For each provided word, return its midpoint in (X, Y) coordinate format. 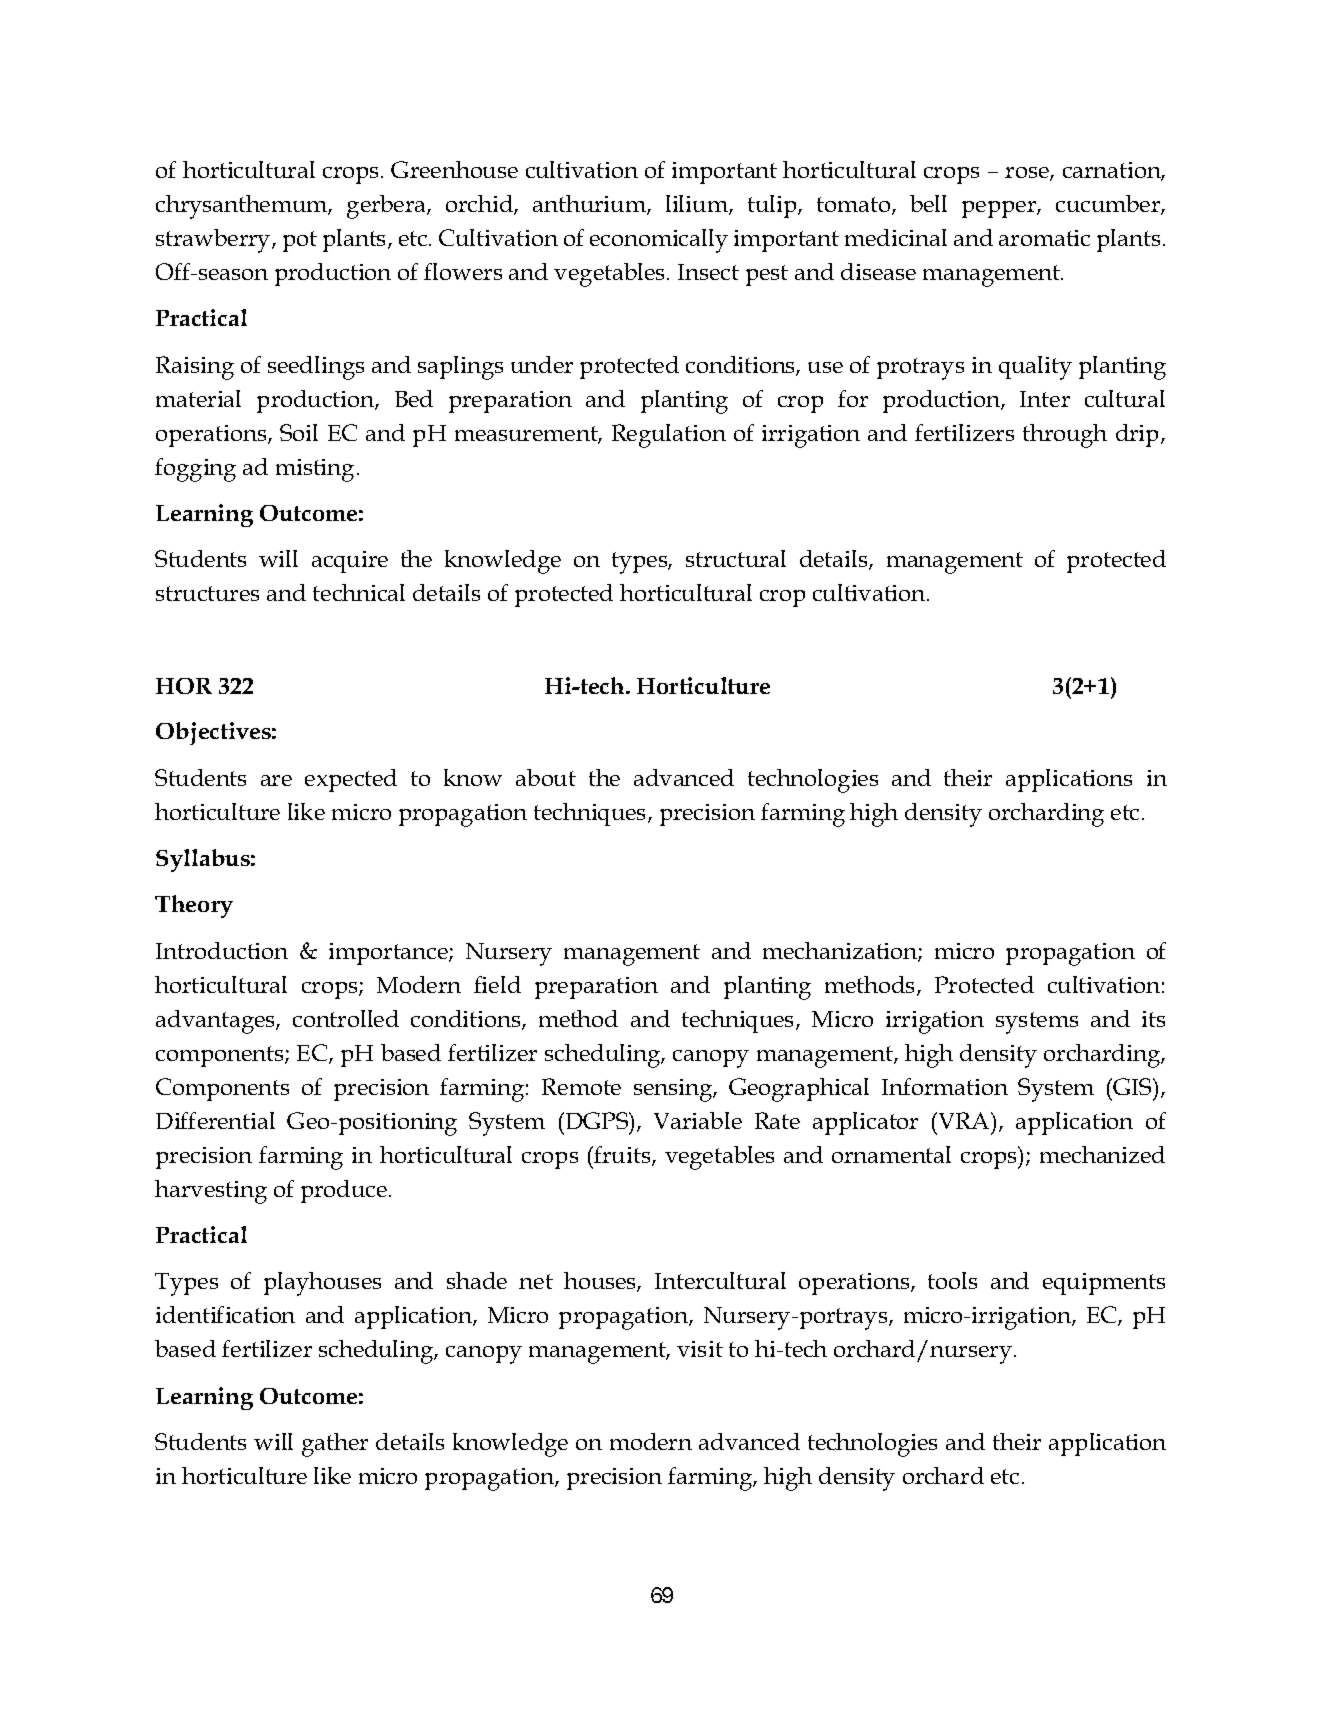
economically (659, 241)
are (276, 780)
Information (945, 1086)
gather (335, 1445)
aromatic (1044, 238)
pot (300, 241)
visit (700, 1349)
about (546, 777)
